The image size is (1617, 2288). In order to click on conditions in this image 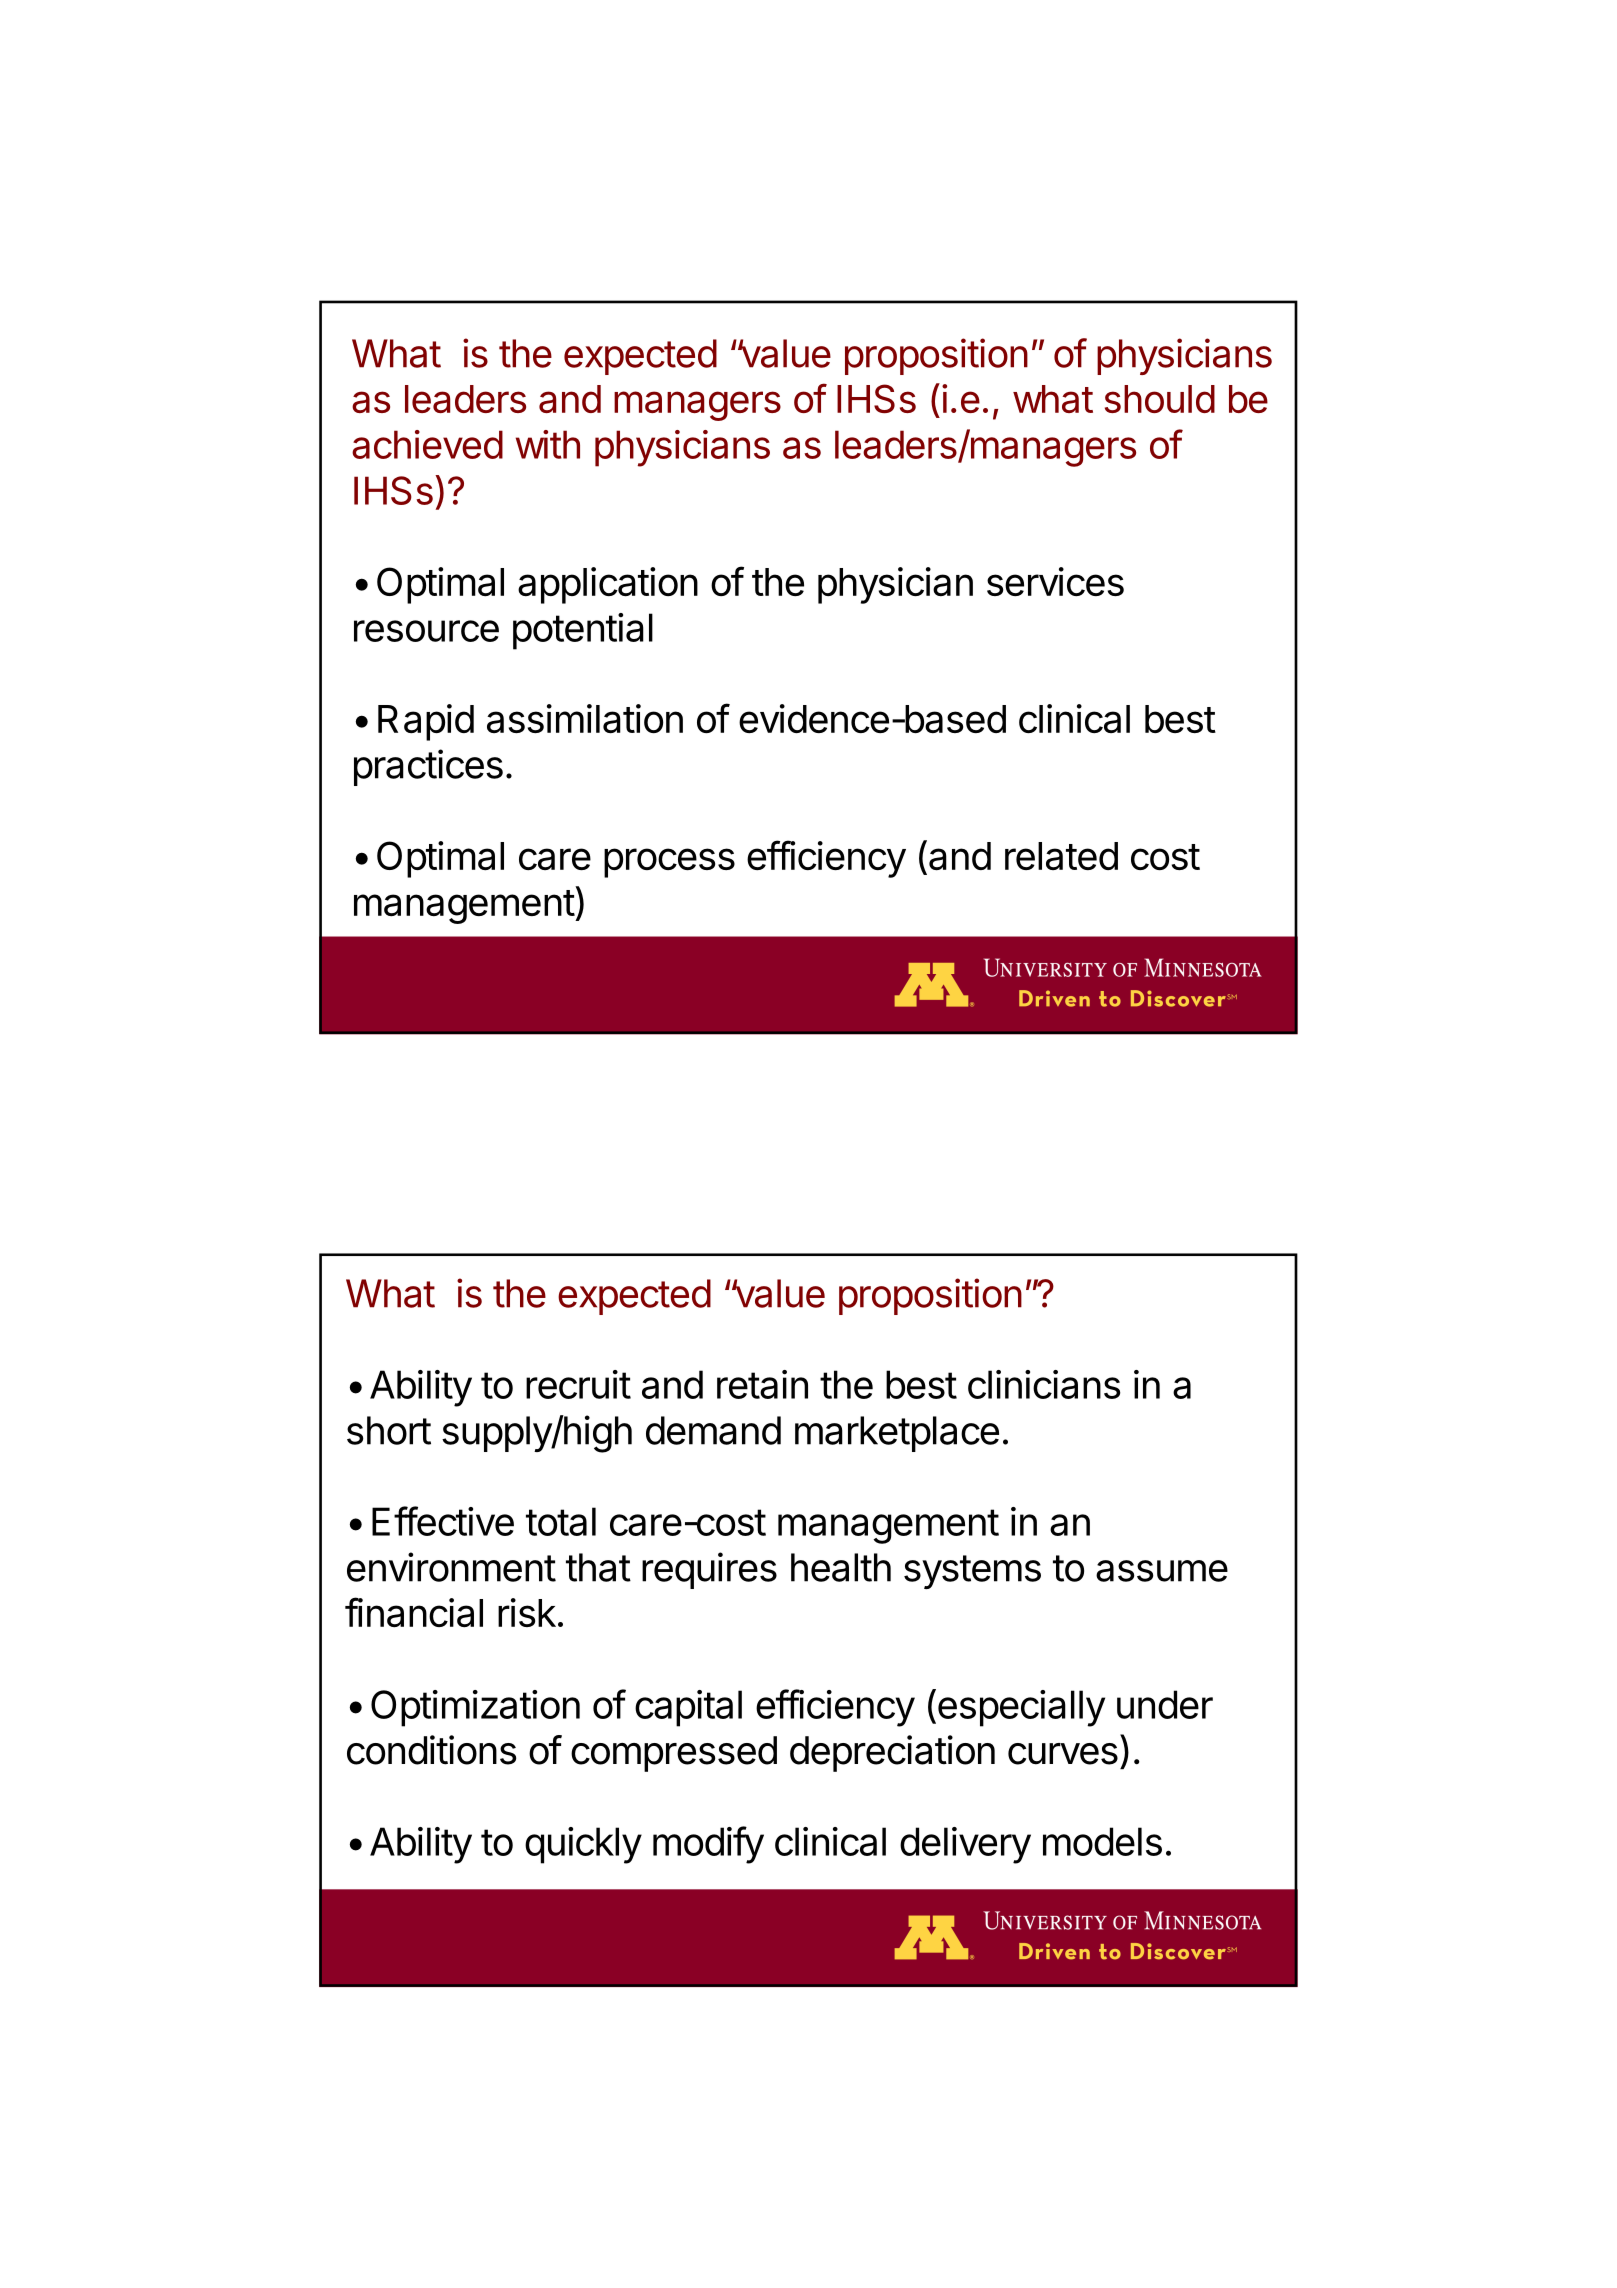, I will do `click(431, 1750)`.
